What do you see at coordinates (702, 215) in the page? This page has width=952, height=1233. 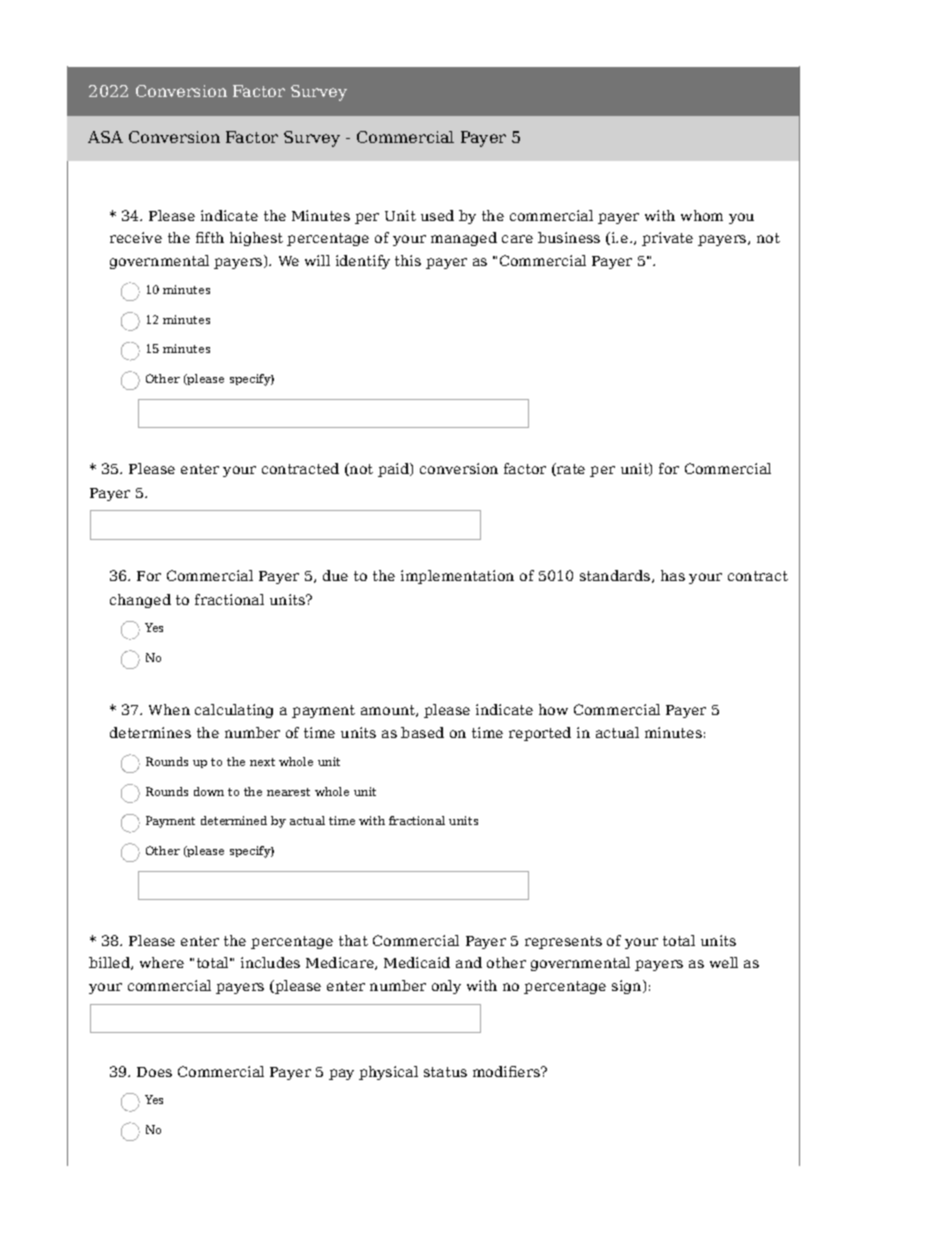 I see `whom` at bounding box center [702, 215].
